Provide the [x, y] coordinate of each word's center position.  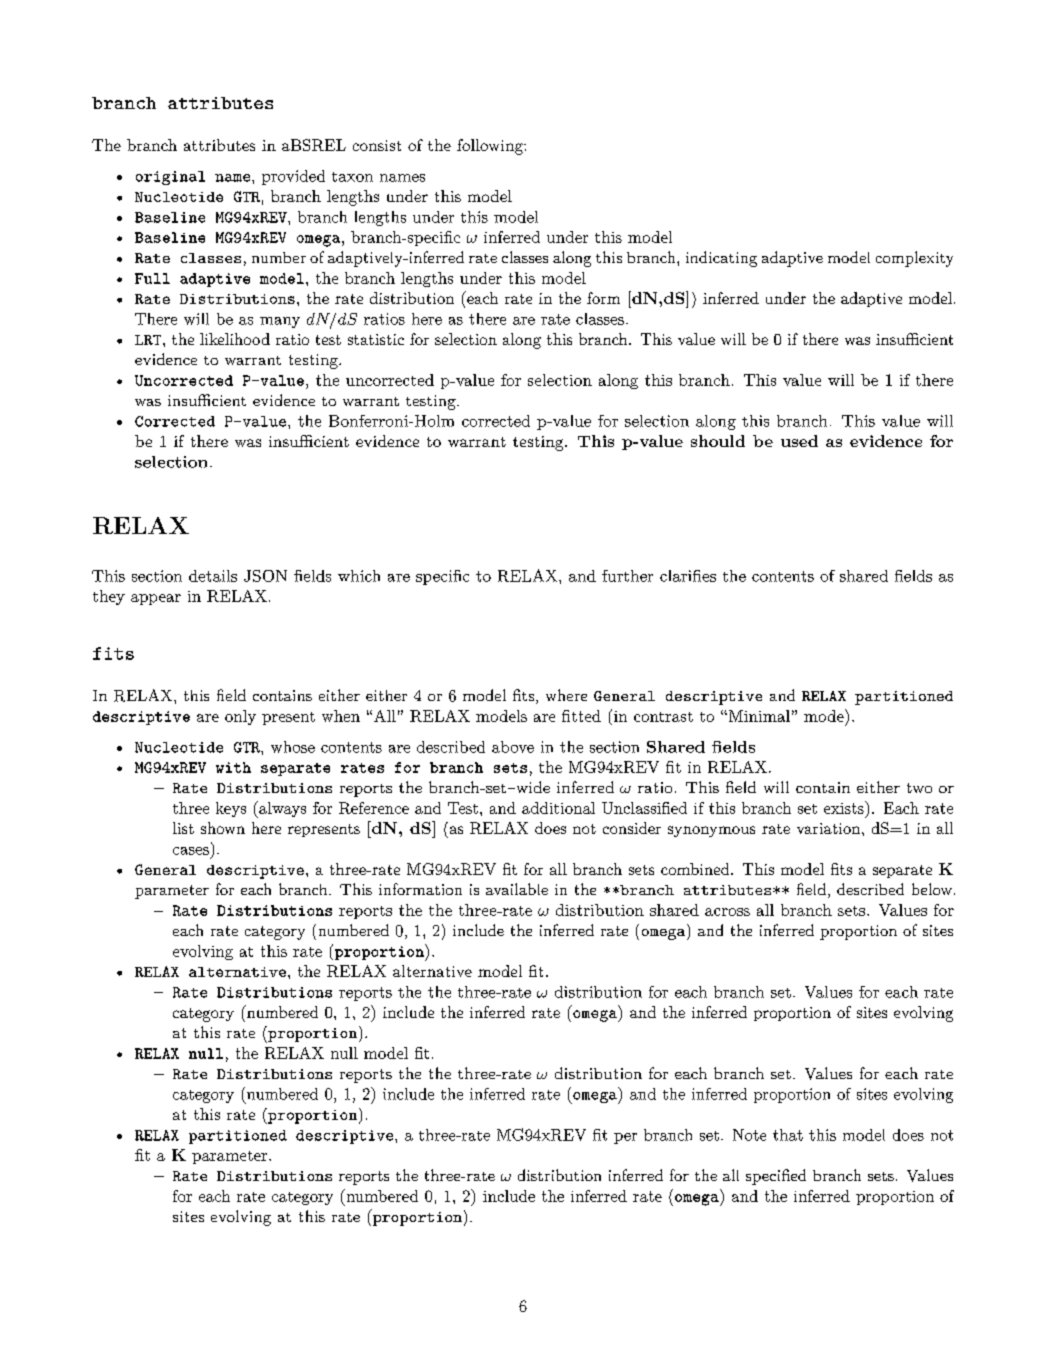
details [213, 576]
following [491, 147]
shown [223, 828]
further [627, 576]
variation [828, 828]
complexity [914, 259]
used [799, 441]
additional [558, 808]
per [625, 1138]
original [170, 178]
